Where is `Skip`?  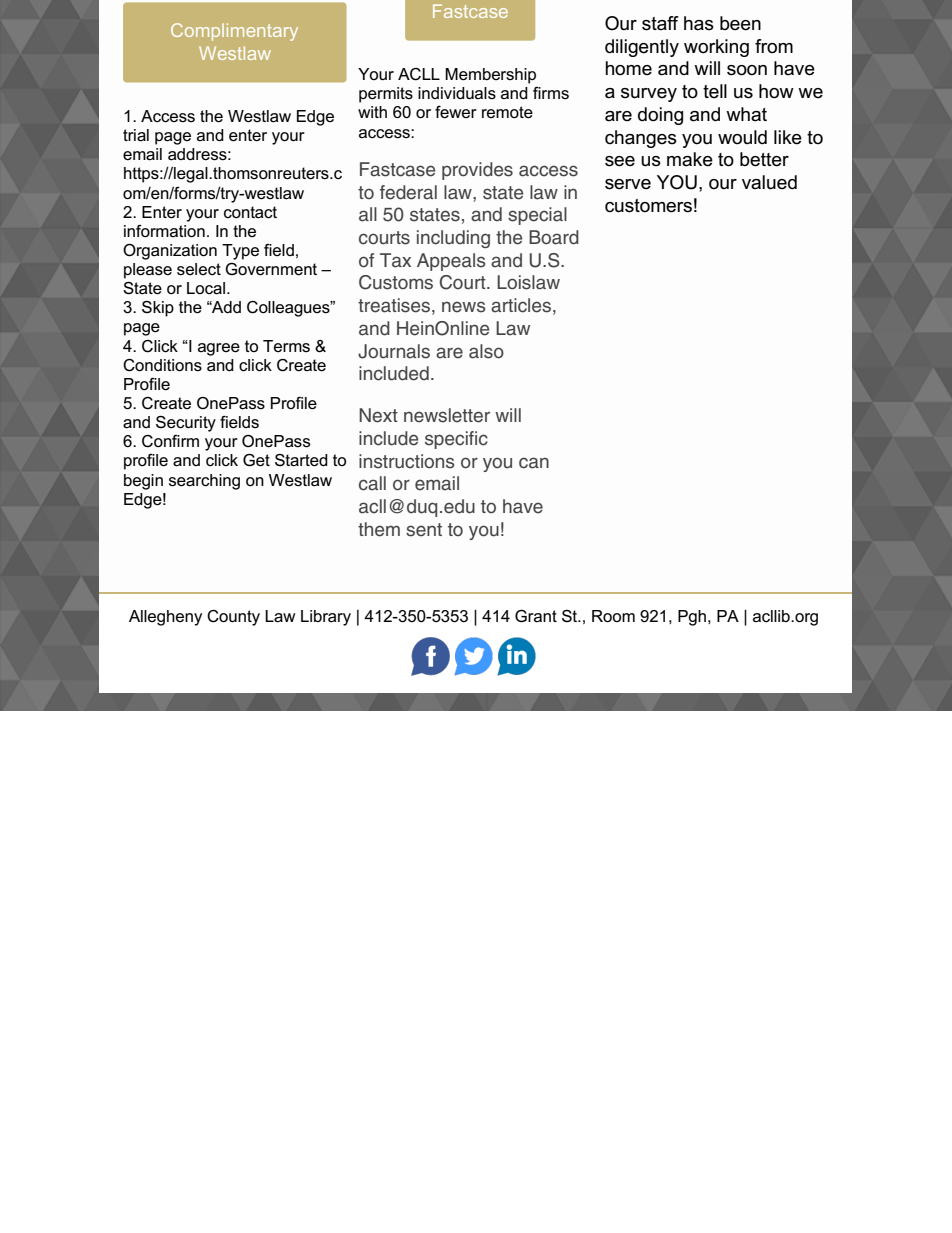 Skip is located at coordinates (158, 309).
